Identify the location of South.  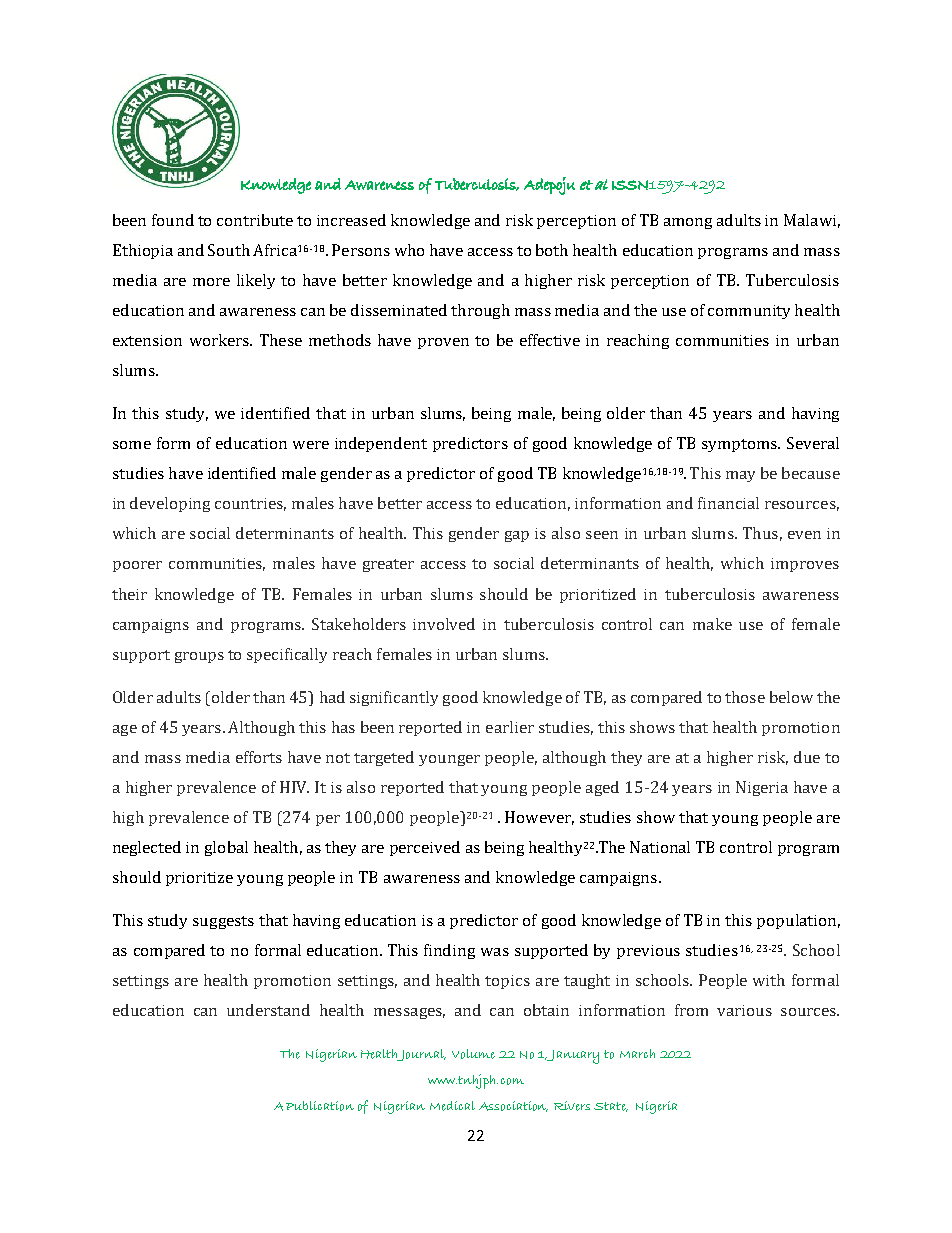
(229, 250).
